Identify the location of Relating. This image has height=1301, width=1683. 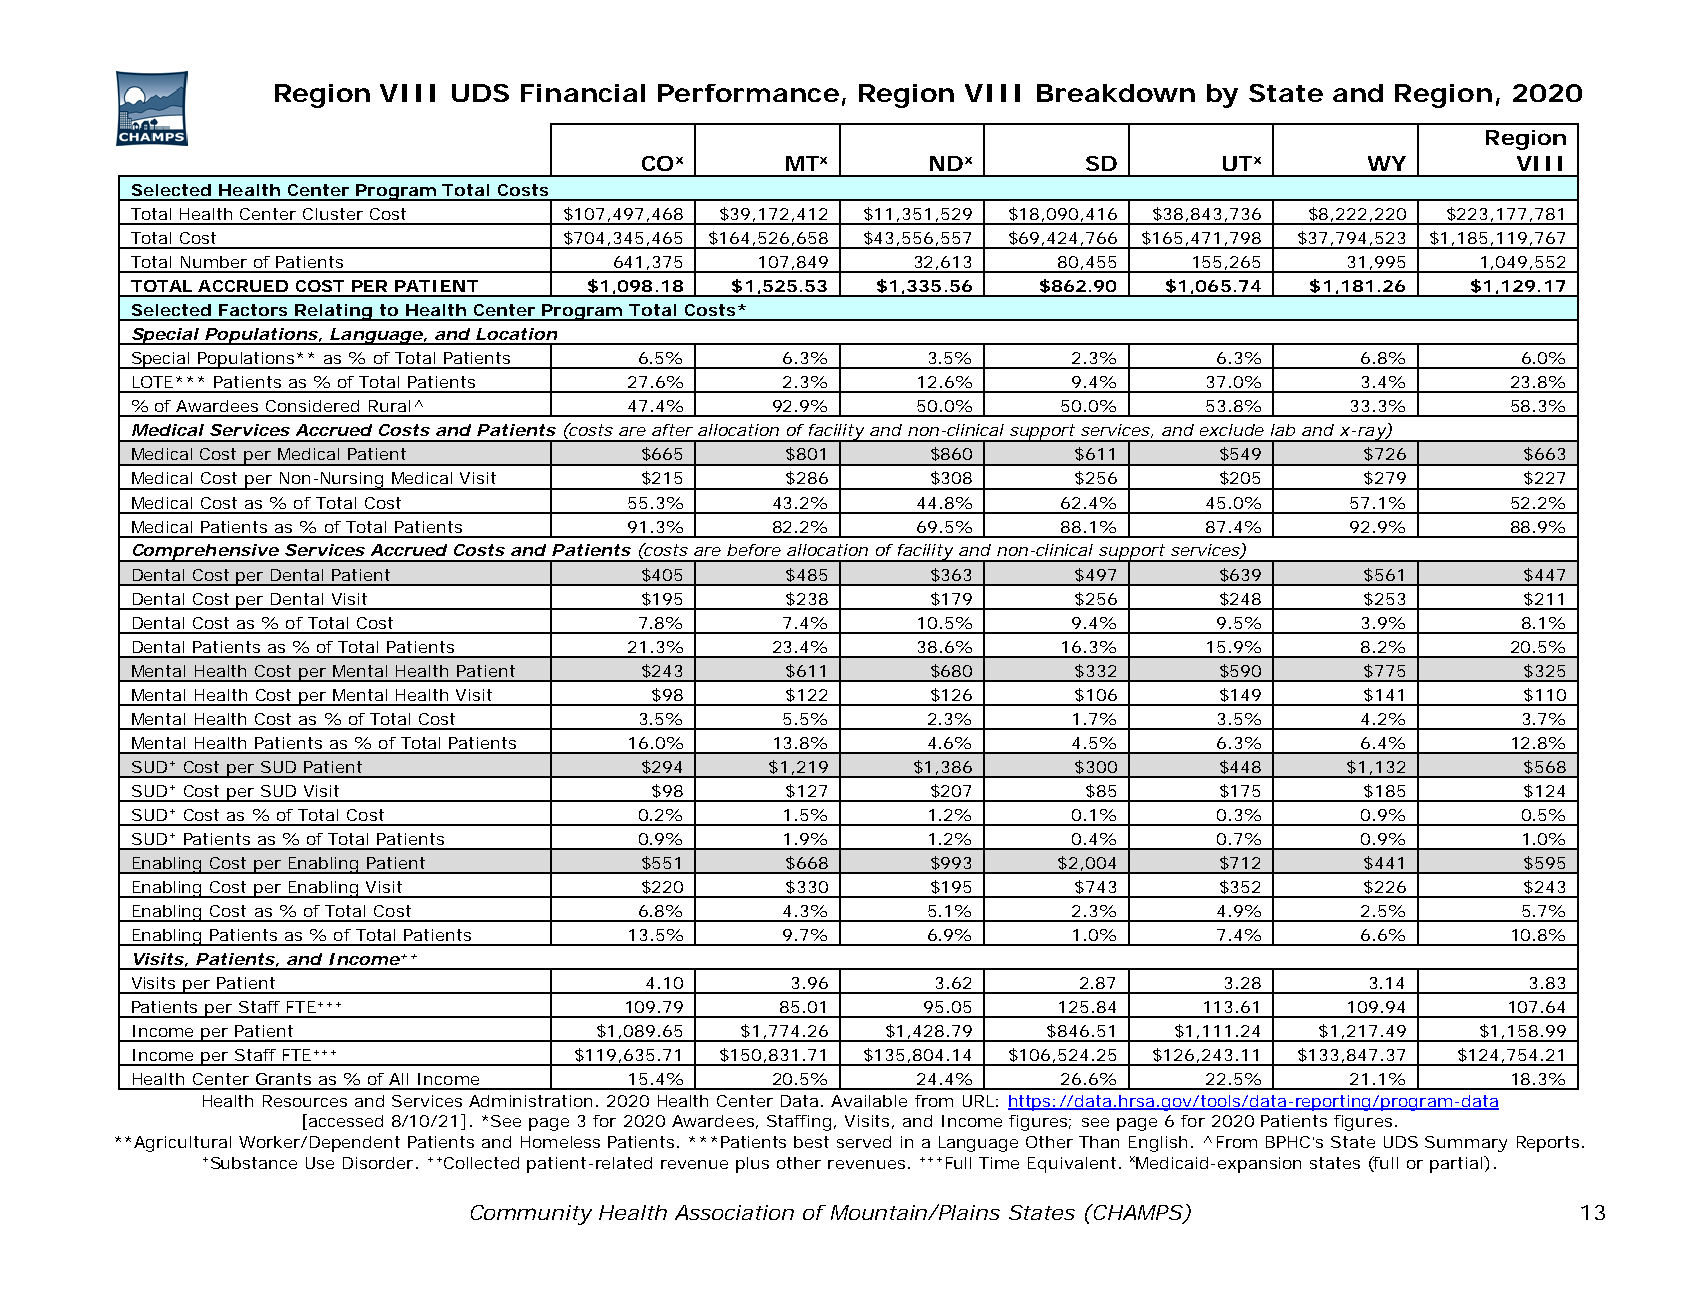
(333, 312).
